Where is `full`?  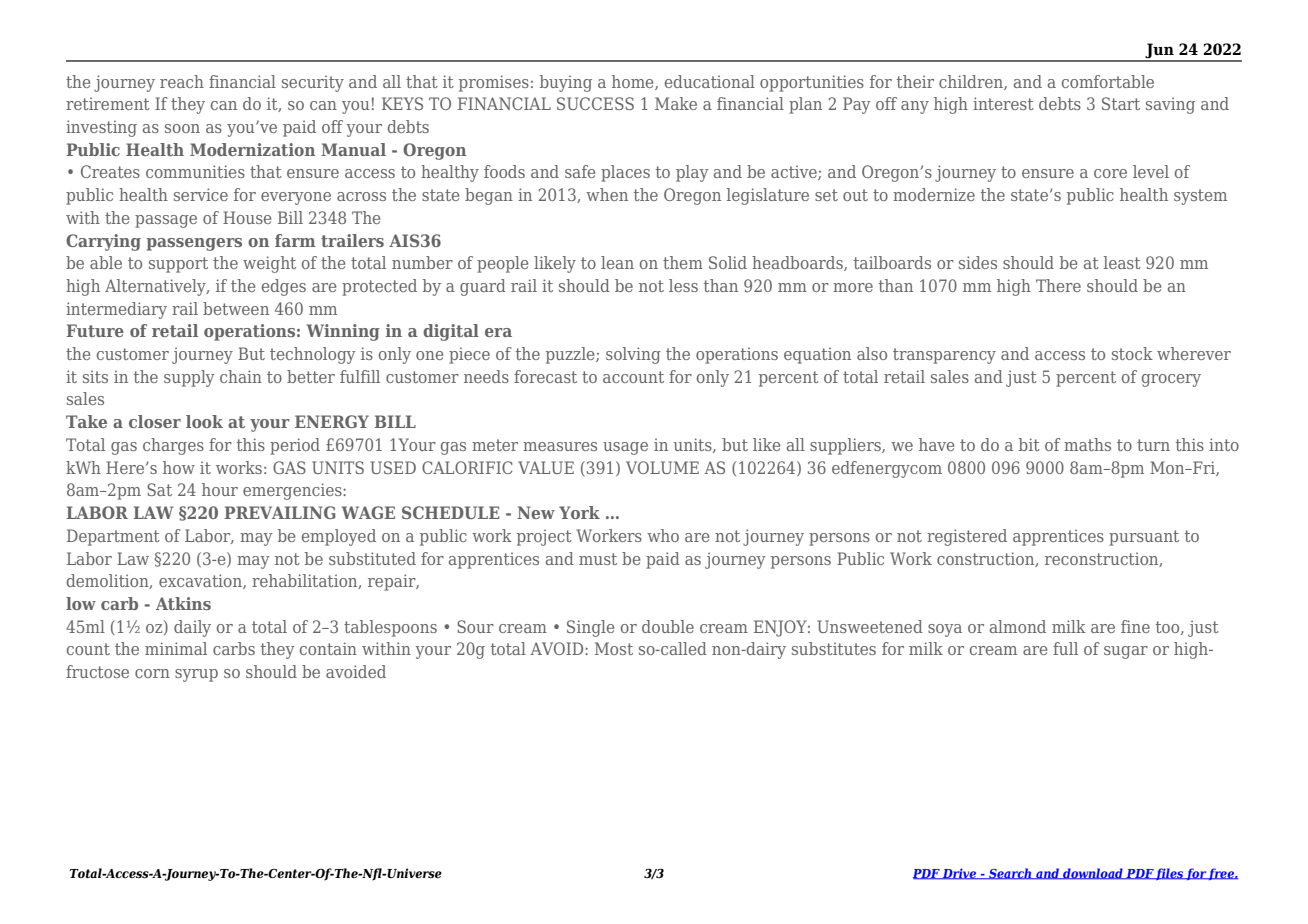 full is located at coordinates (1065, 648).
